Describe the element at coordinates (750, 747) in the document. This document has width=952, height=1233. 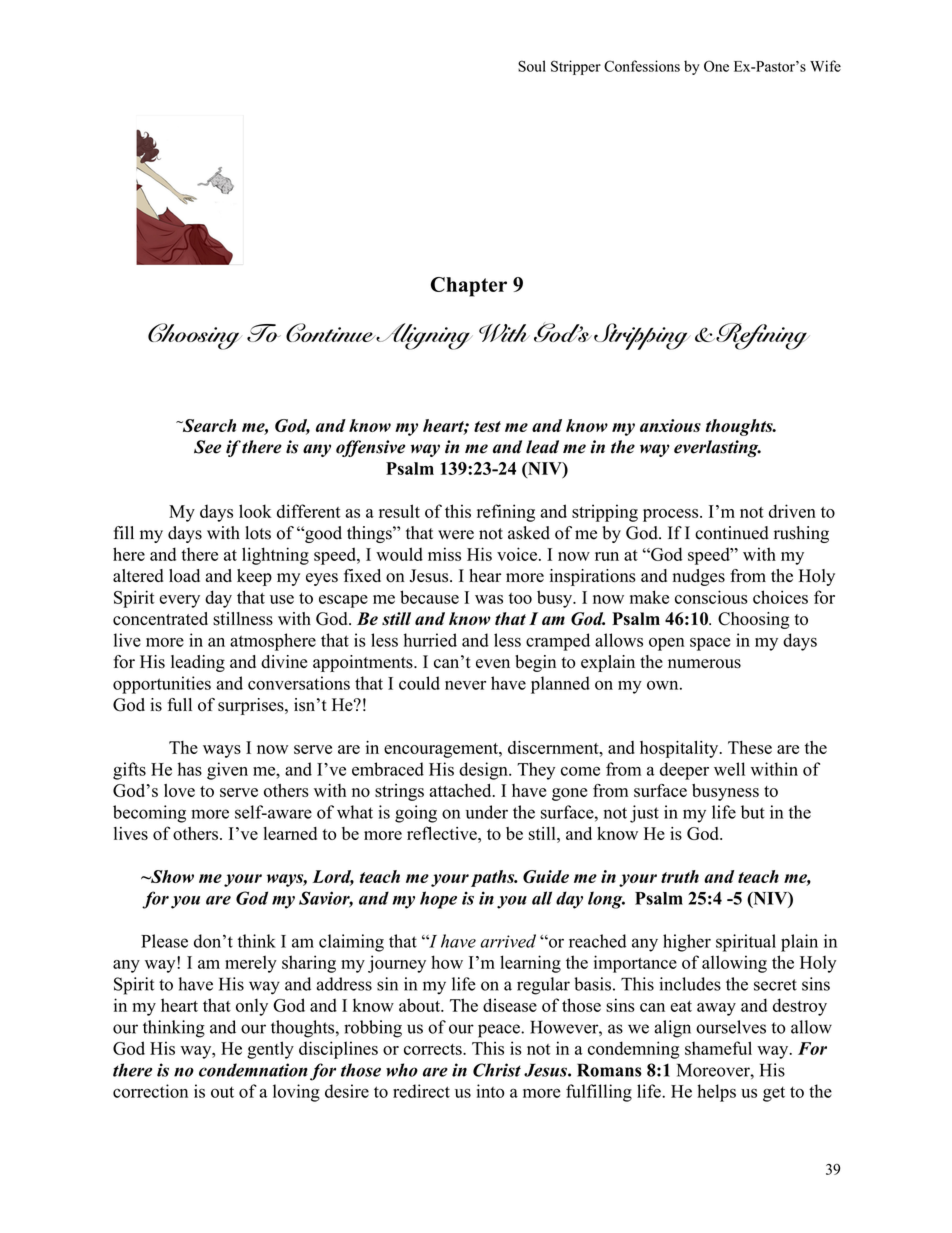
I see `These` at that location.
